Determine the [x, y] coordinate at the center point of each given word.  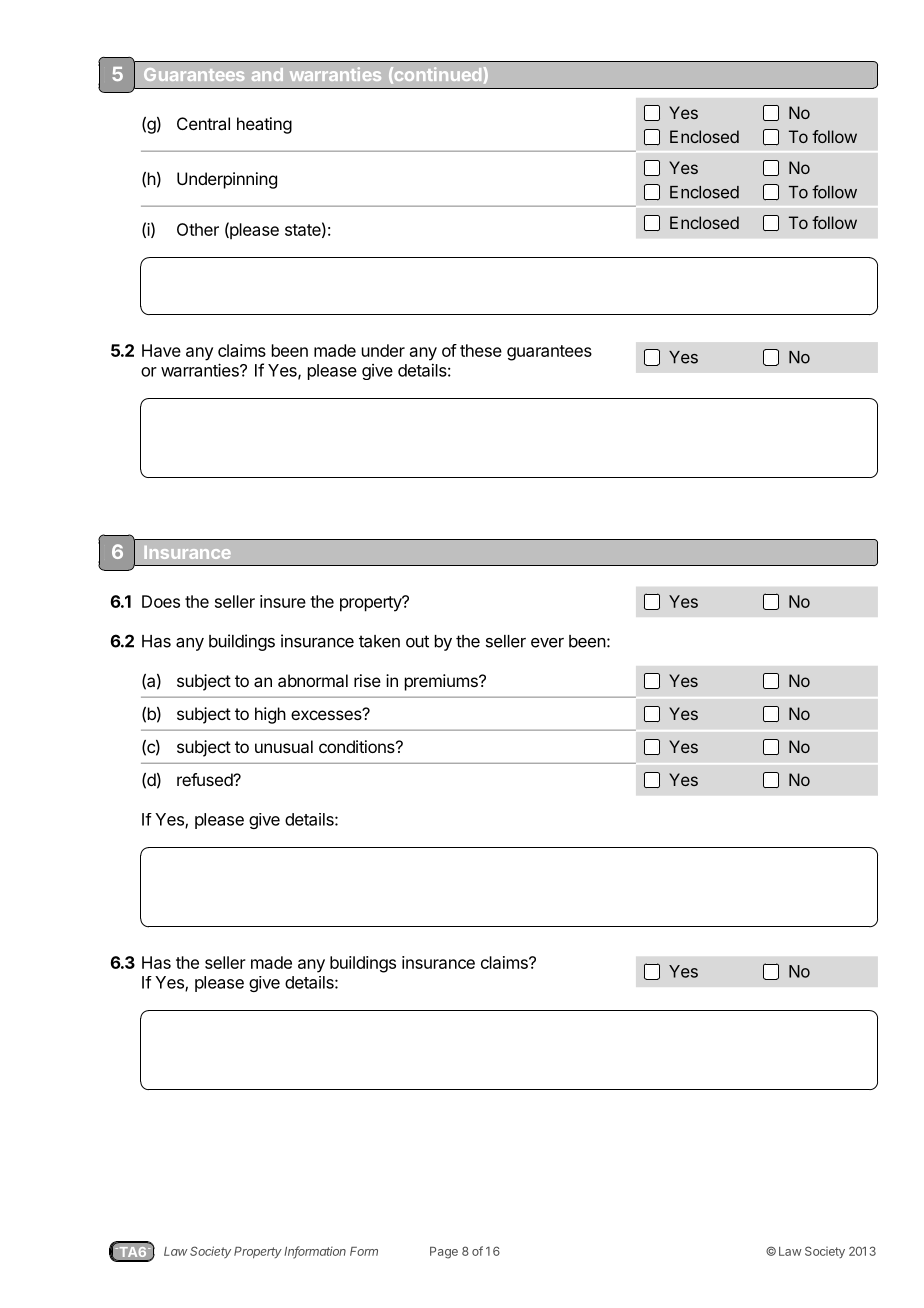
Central [203, 123]
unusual [284, 746]
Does [161, 601]
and [267, 74]
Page [444, 1253]
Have [161, 350]
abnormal [313, 680]
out [417, 641]
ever [547, 643]
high [270, 715]
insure [283, 601]
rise [367, 680]
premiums [442, 682]
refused [205, 779]
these [481, 350]
